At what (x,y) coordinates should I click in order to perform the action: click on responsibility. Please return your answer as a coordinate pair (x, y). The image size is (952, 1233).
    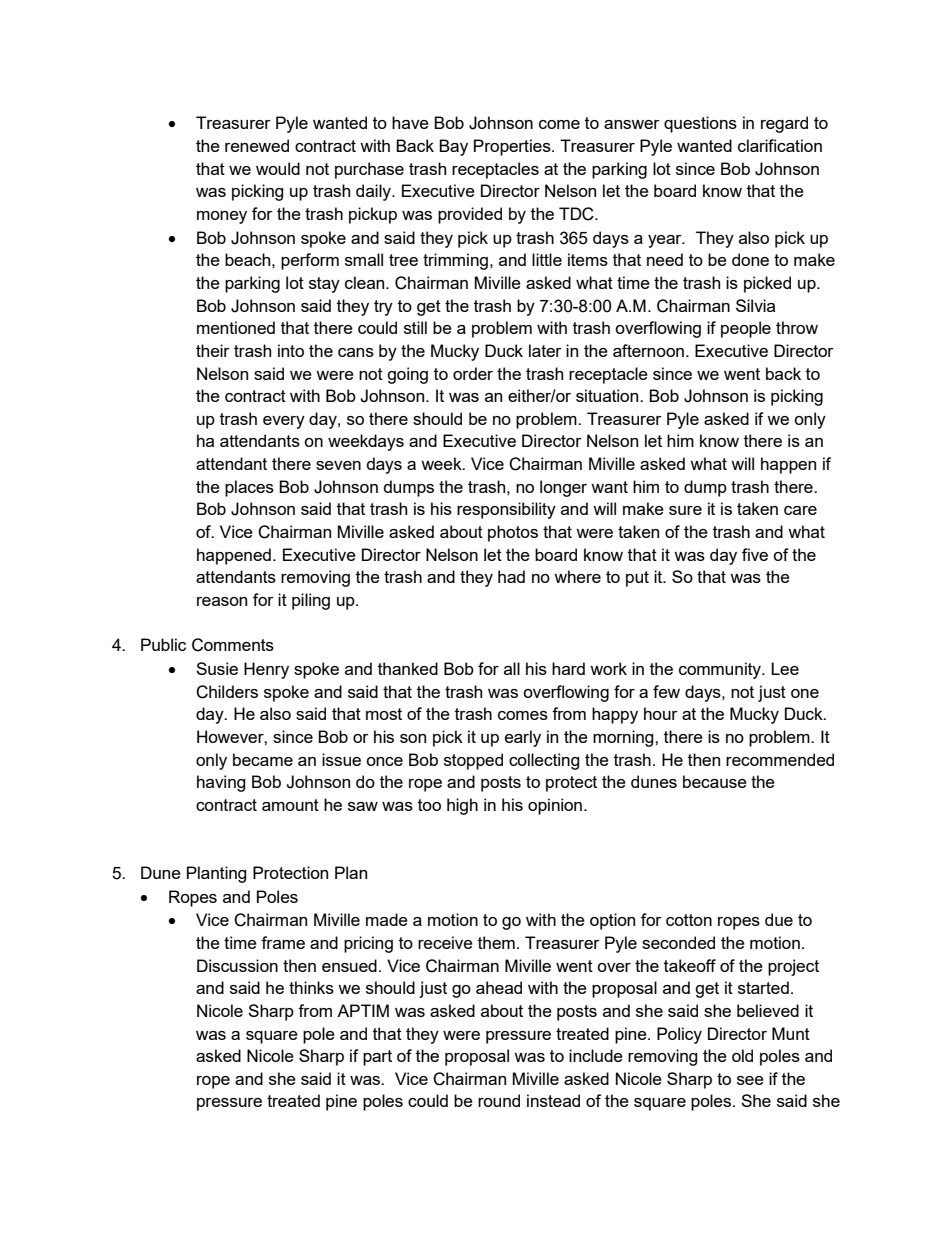
    Looking at the image, I should click on (506, 510).
